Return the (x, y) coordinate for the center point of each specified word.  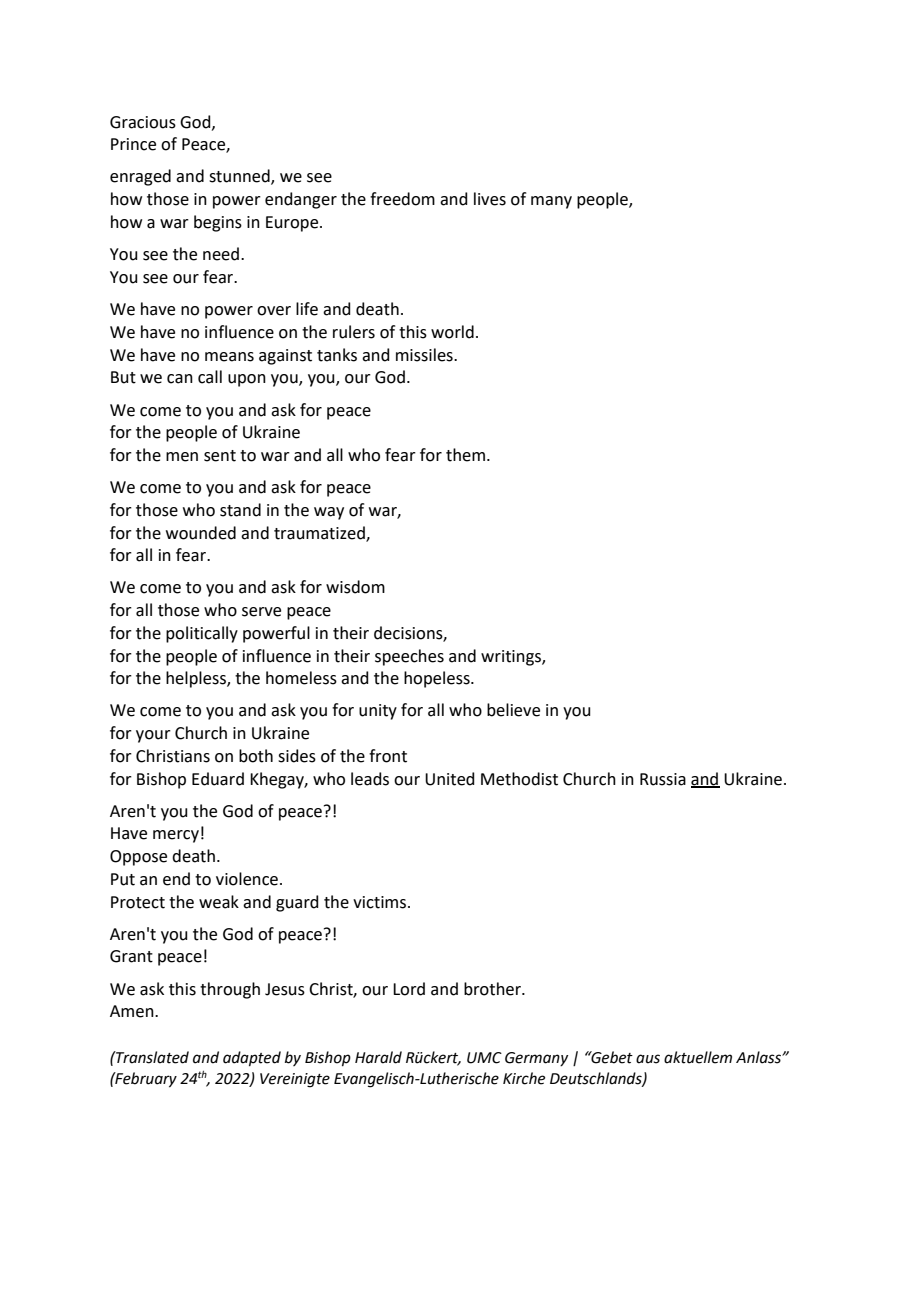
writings (512, 658)
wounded (201, 533)
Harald (378, 1057)
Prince (133, 144)
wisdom (355, 587)
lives (490, 199)
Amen (133, 1011)
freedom (402, 199)
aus (648, 1059)
